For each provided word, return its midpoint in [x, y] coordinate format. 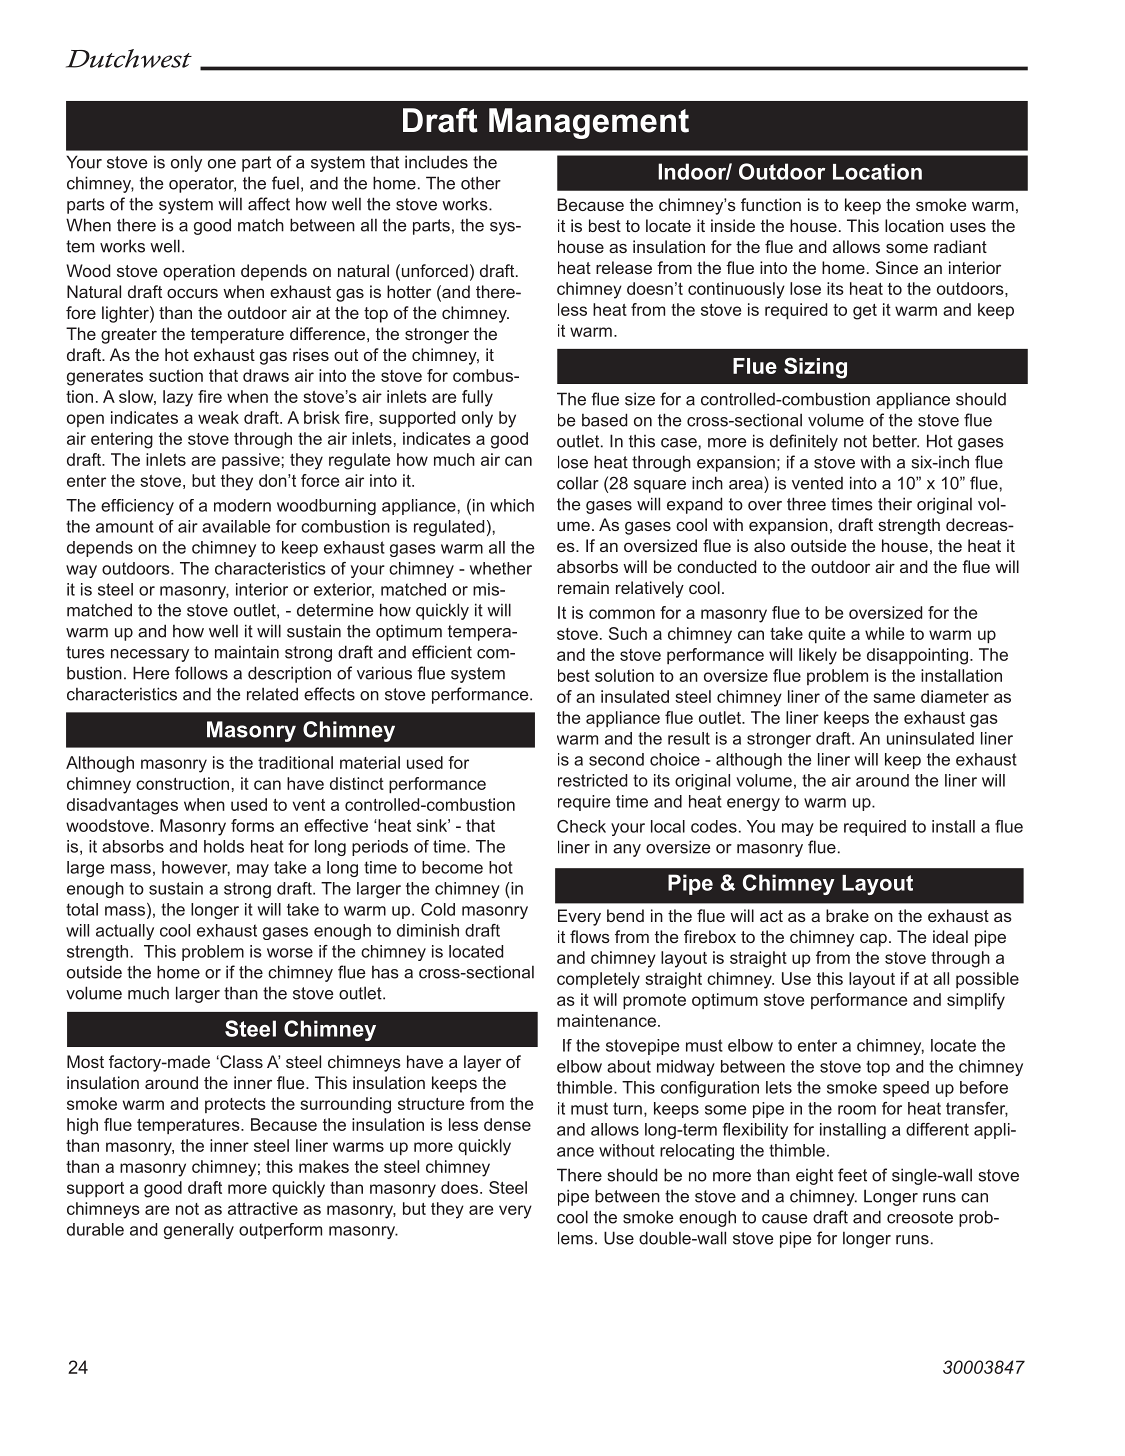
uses [968, 227]
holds [224, 846]
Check [581, 826]
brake [847, 915]
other [481, 183]
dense [507, 1124]
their [895, 504]
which [512, 505]
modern [242, 505]
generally [199, 1231]
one [222, 164]
